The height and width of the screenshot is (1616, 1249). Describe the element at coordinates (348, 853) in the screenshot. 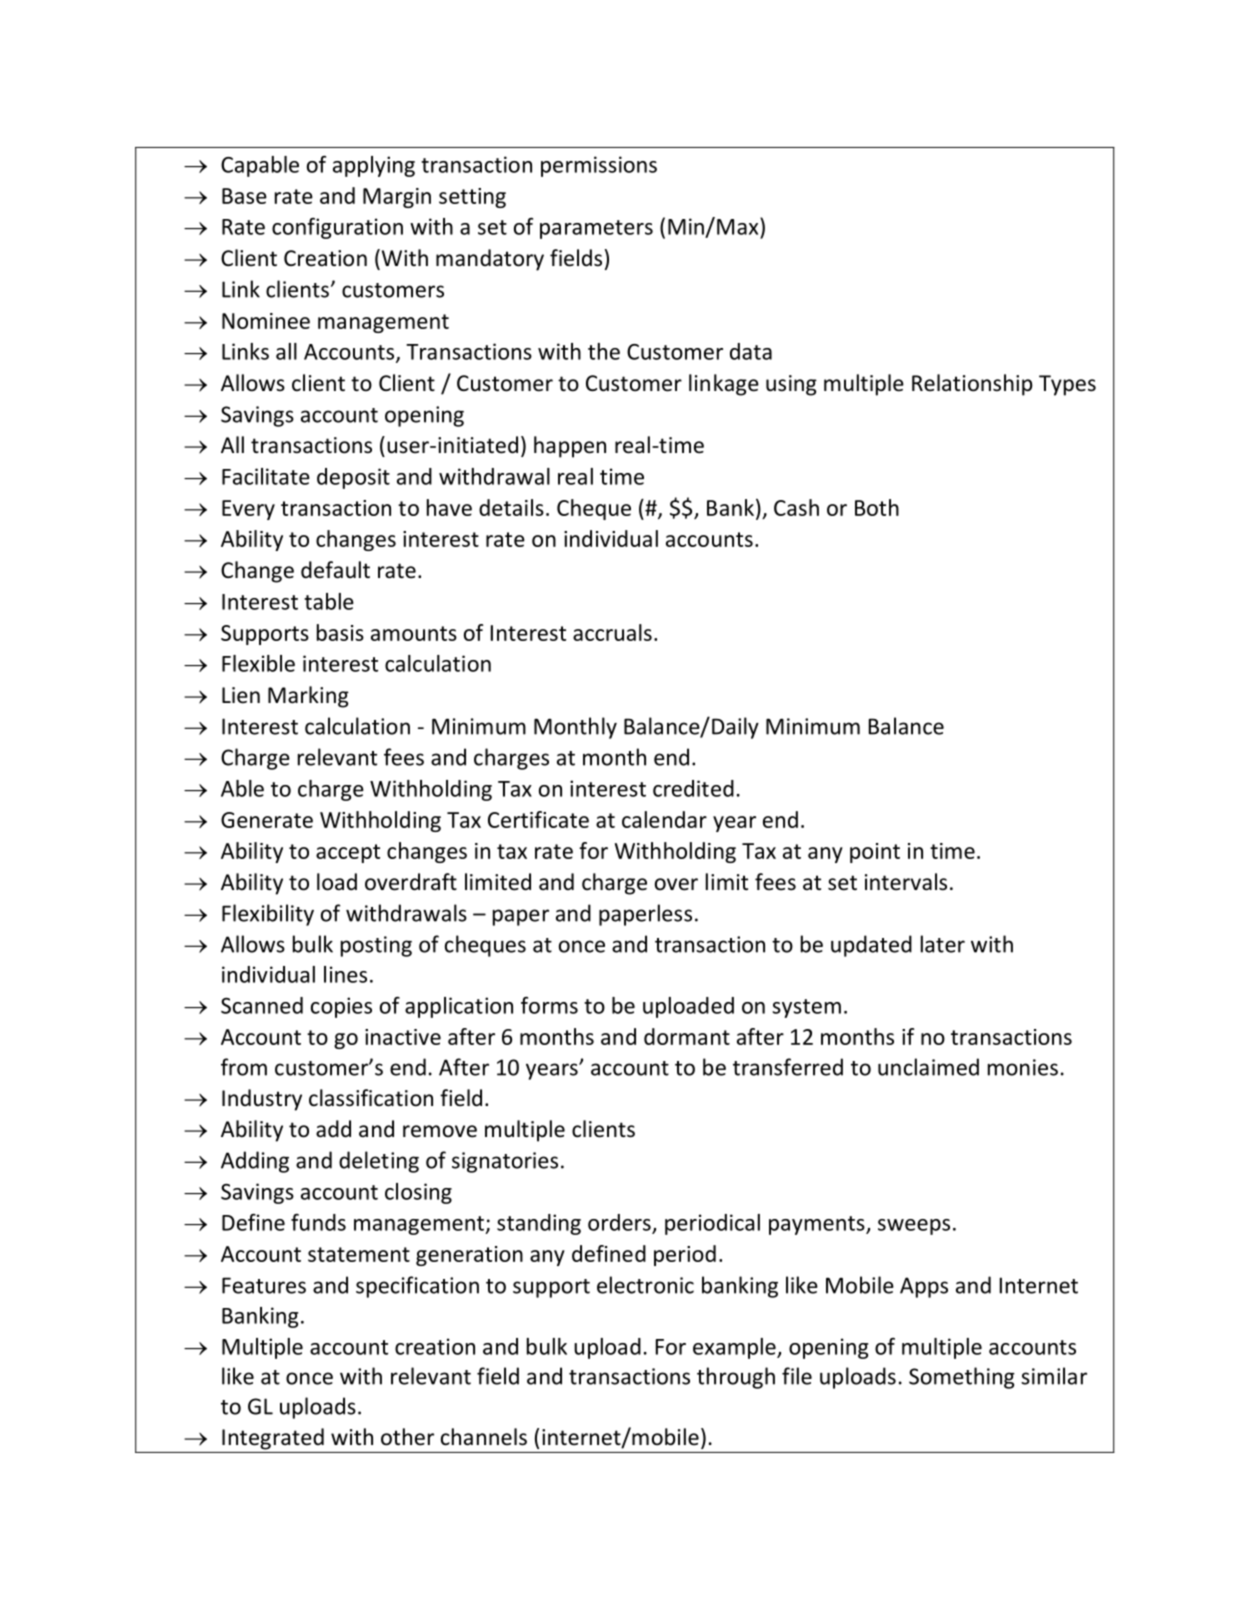

I see `accept` at that location.
